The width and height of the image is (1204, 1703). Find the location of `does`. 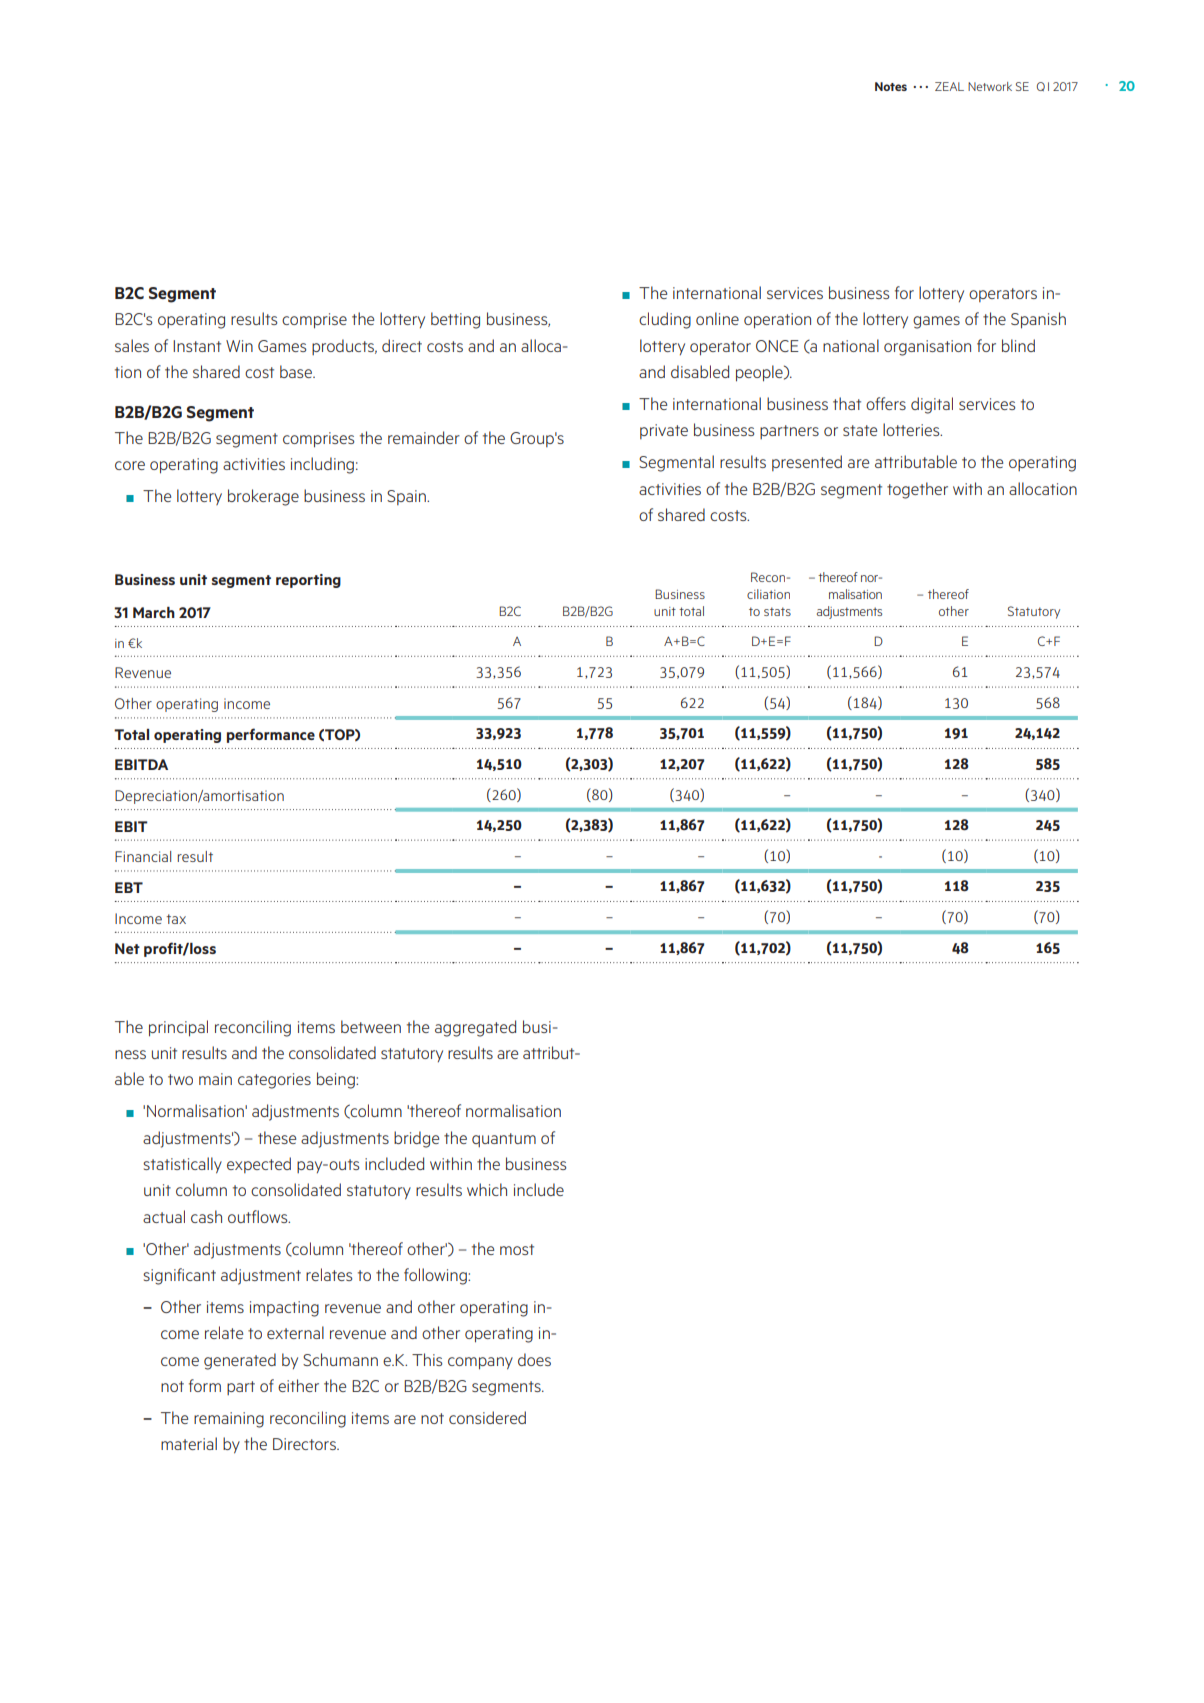

does is located at coordinates (534, 1359).
